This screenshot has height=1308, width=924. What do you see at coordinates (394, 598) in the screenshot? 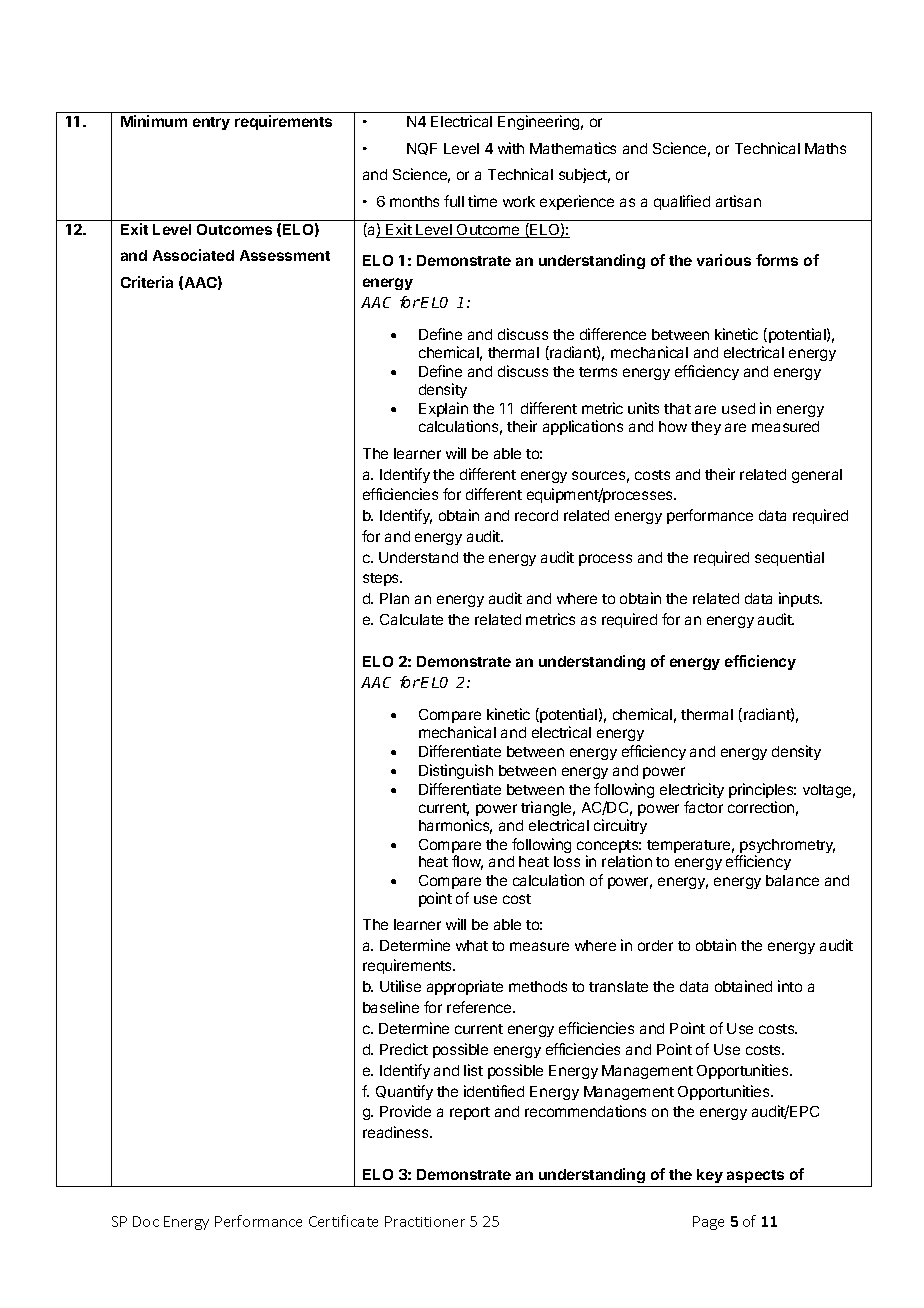
I see `Plan` at bounding box center [394, 598].
